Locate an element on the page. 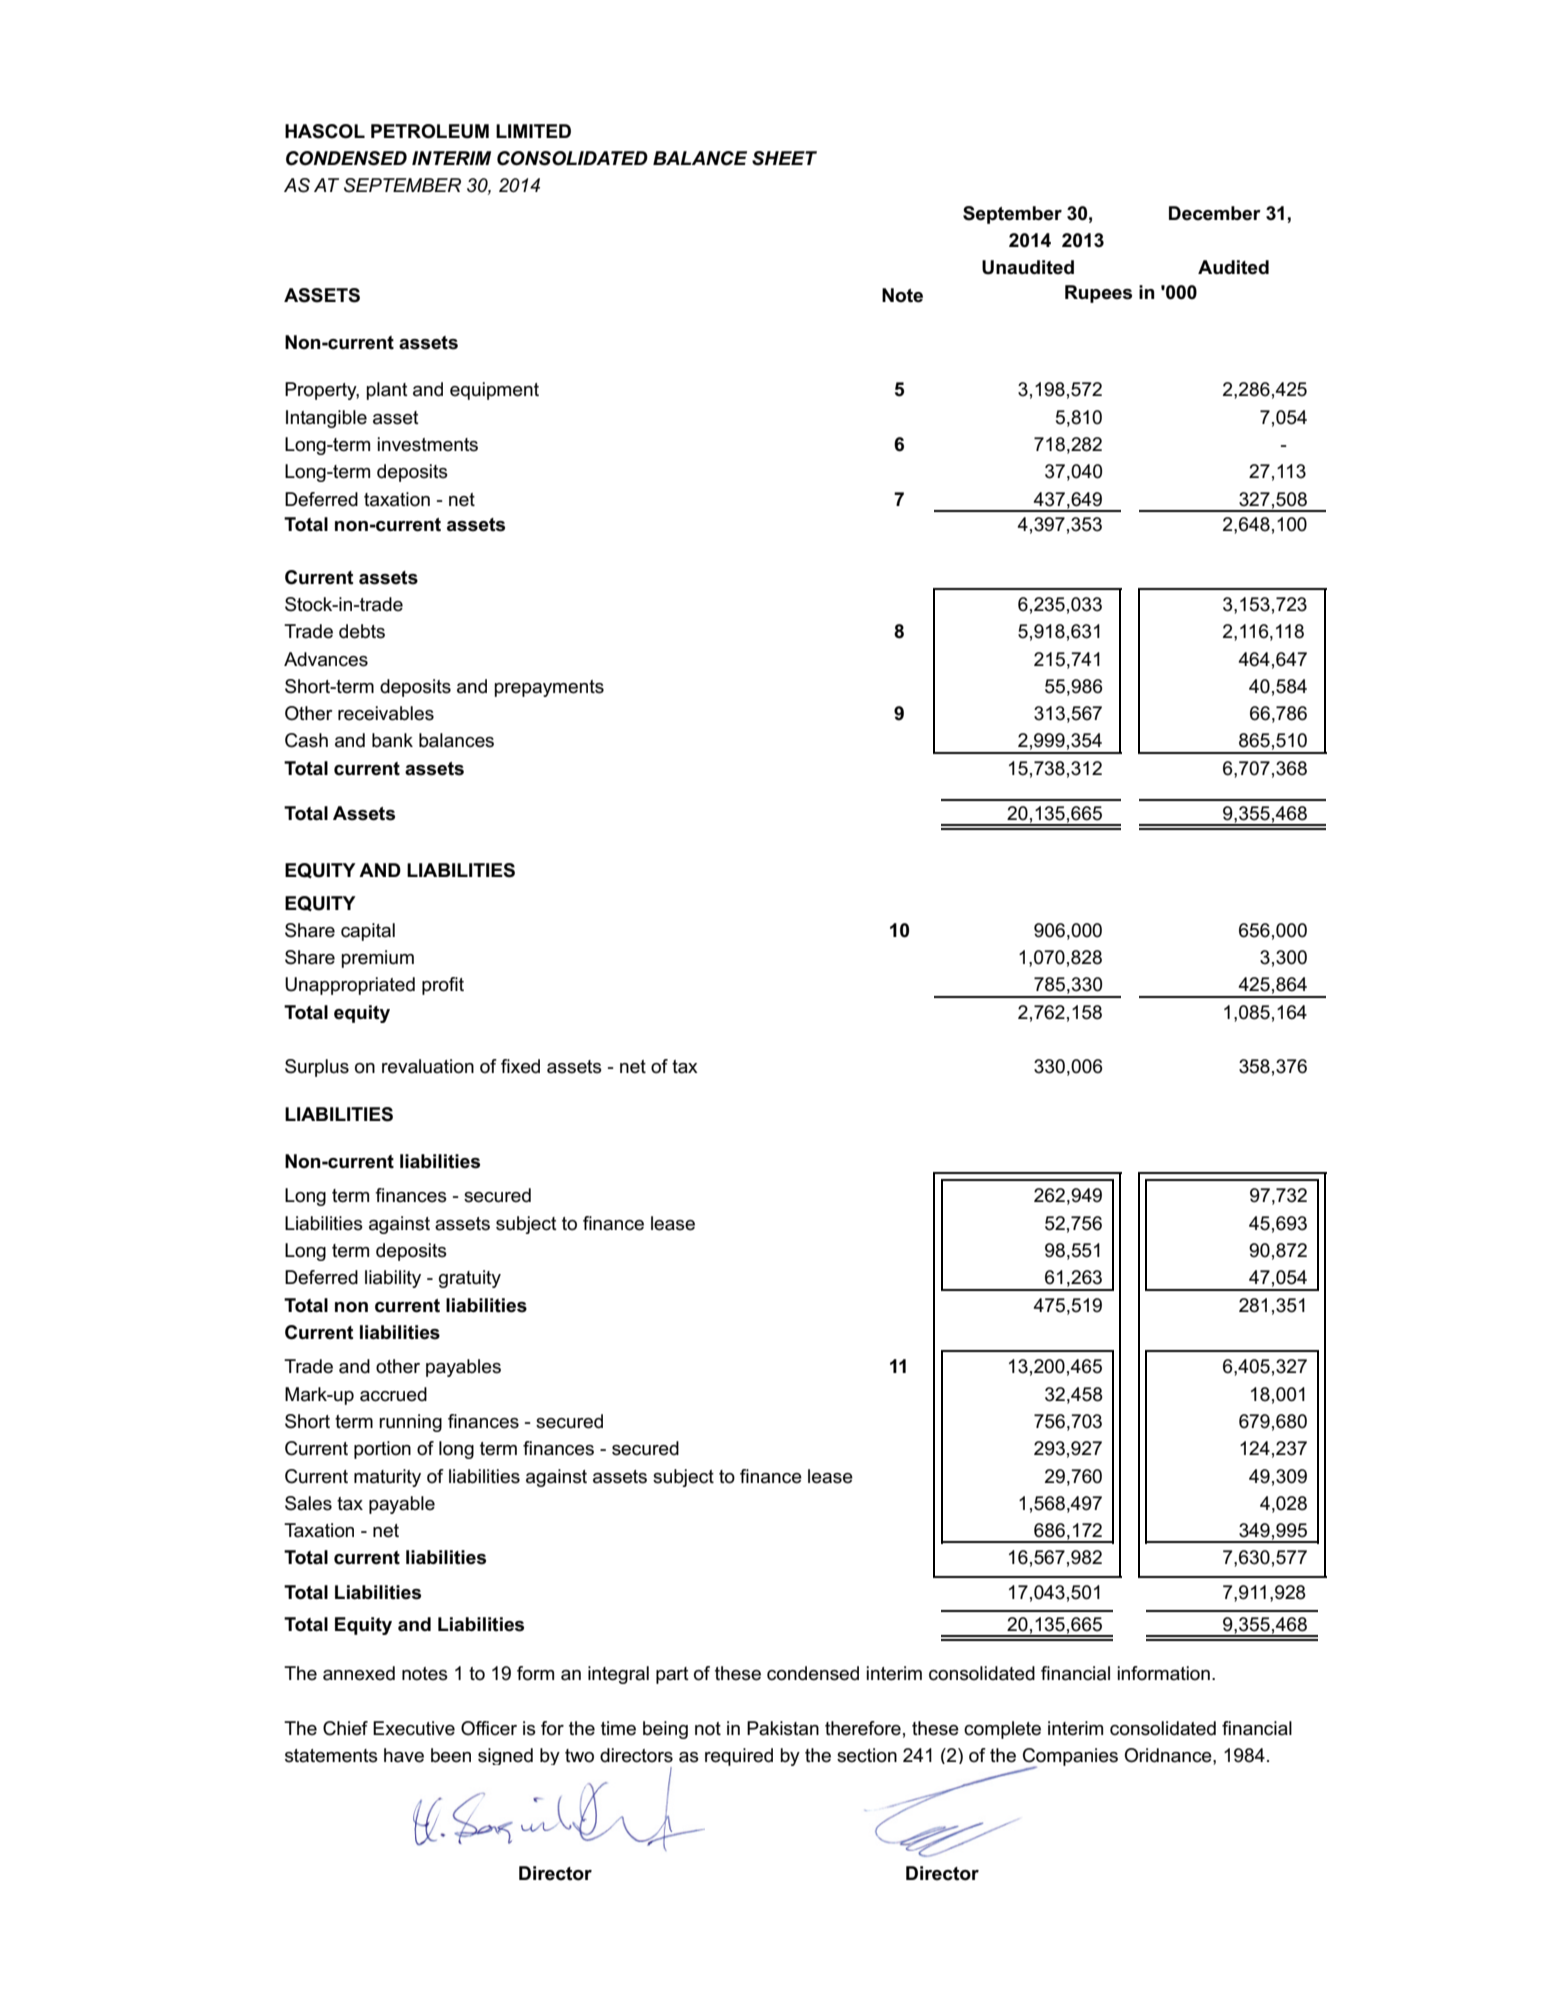 The height and width of the page is (2003, 1548). Pakistan is located at coordinates (783, 1728).
